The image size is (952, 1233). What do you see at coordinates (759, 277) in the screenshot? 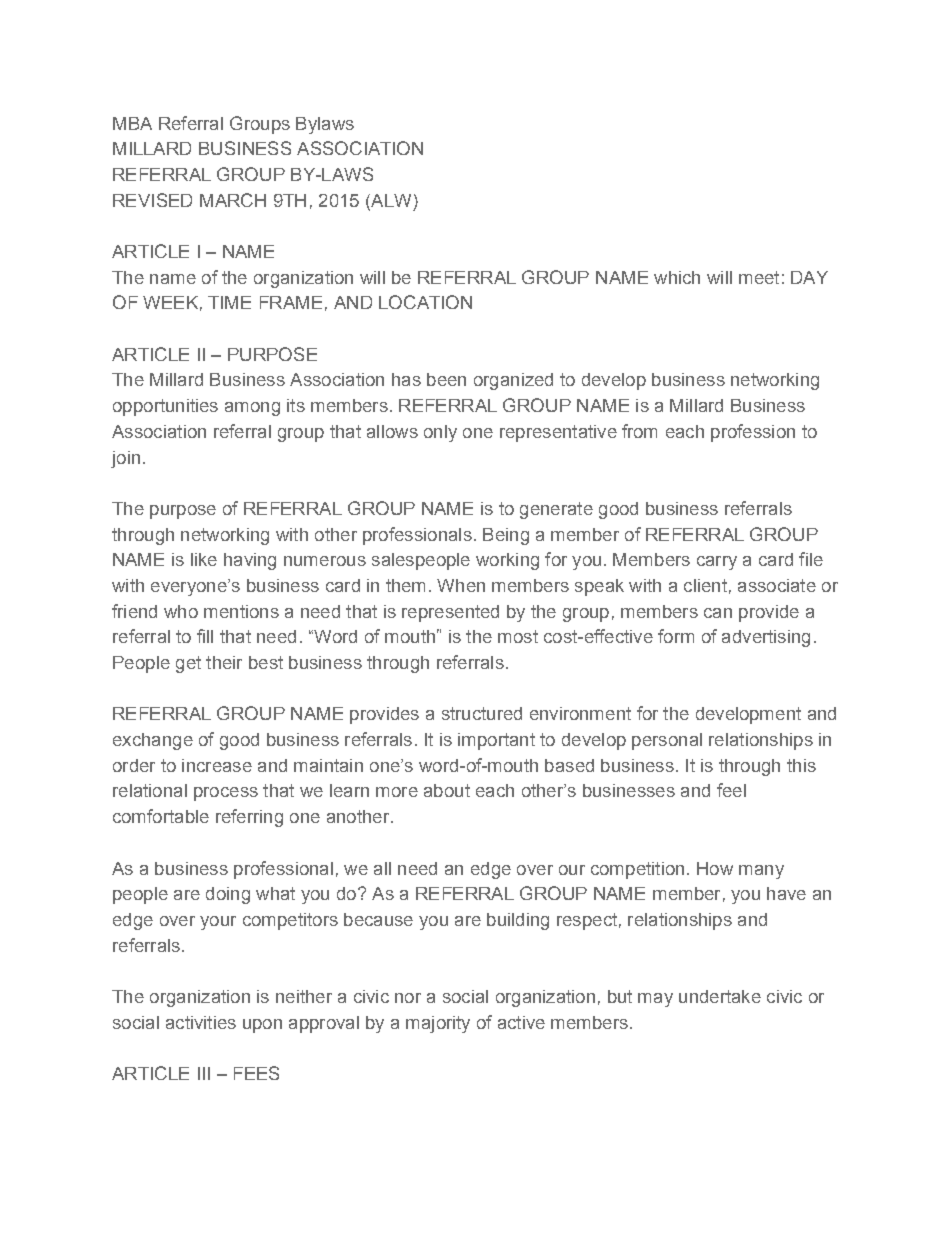
I see `meet` at bounding box center [759, 277].
